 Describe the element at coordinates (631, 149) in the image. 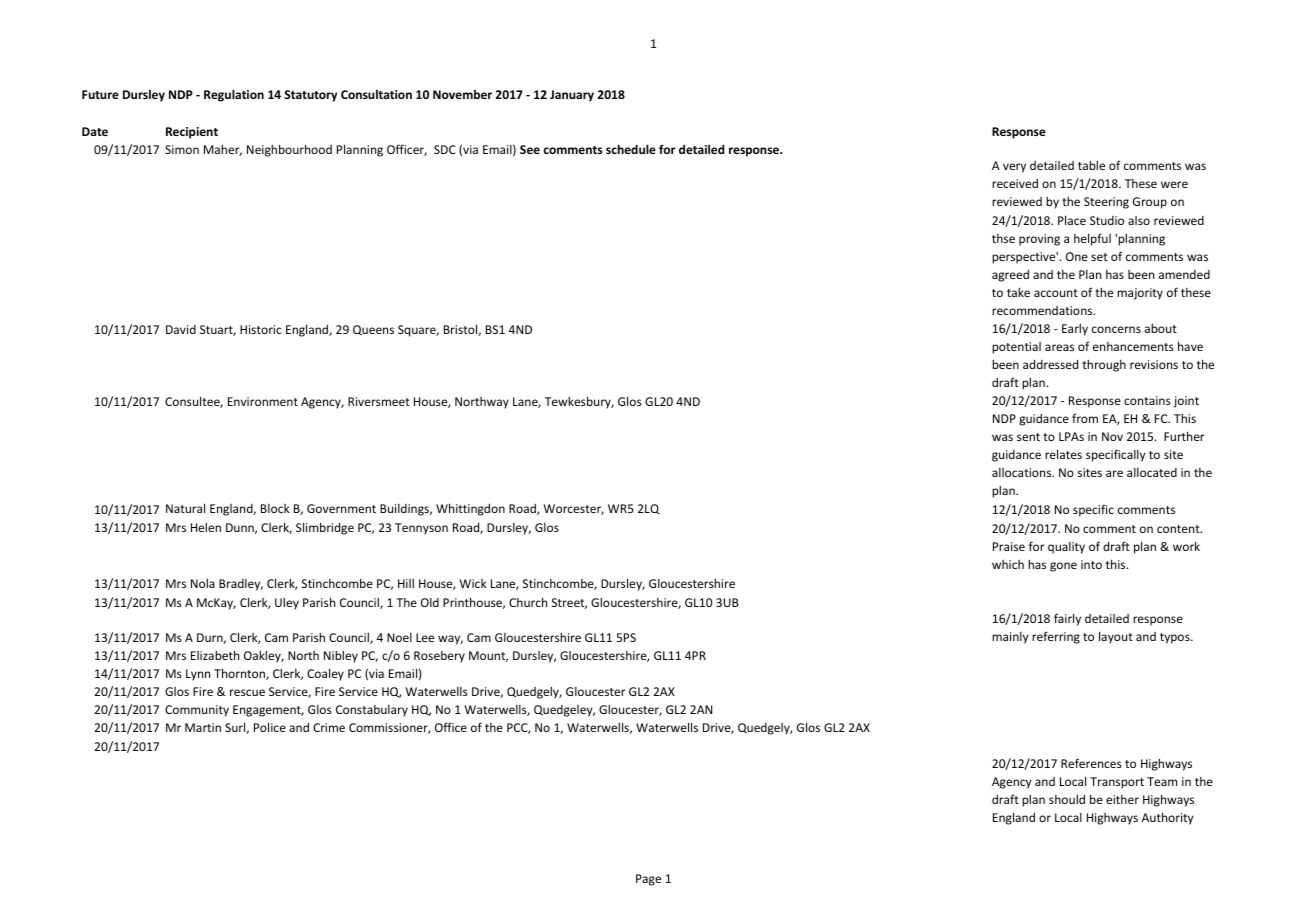

I see `schedule` at that location.
